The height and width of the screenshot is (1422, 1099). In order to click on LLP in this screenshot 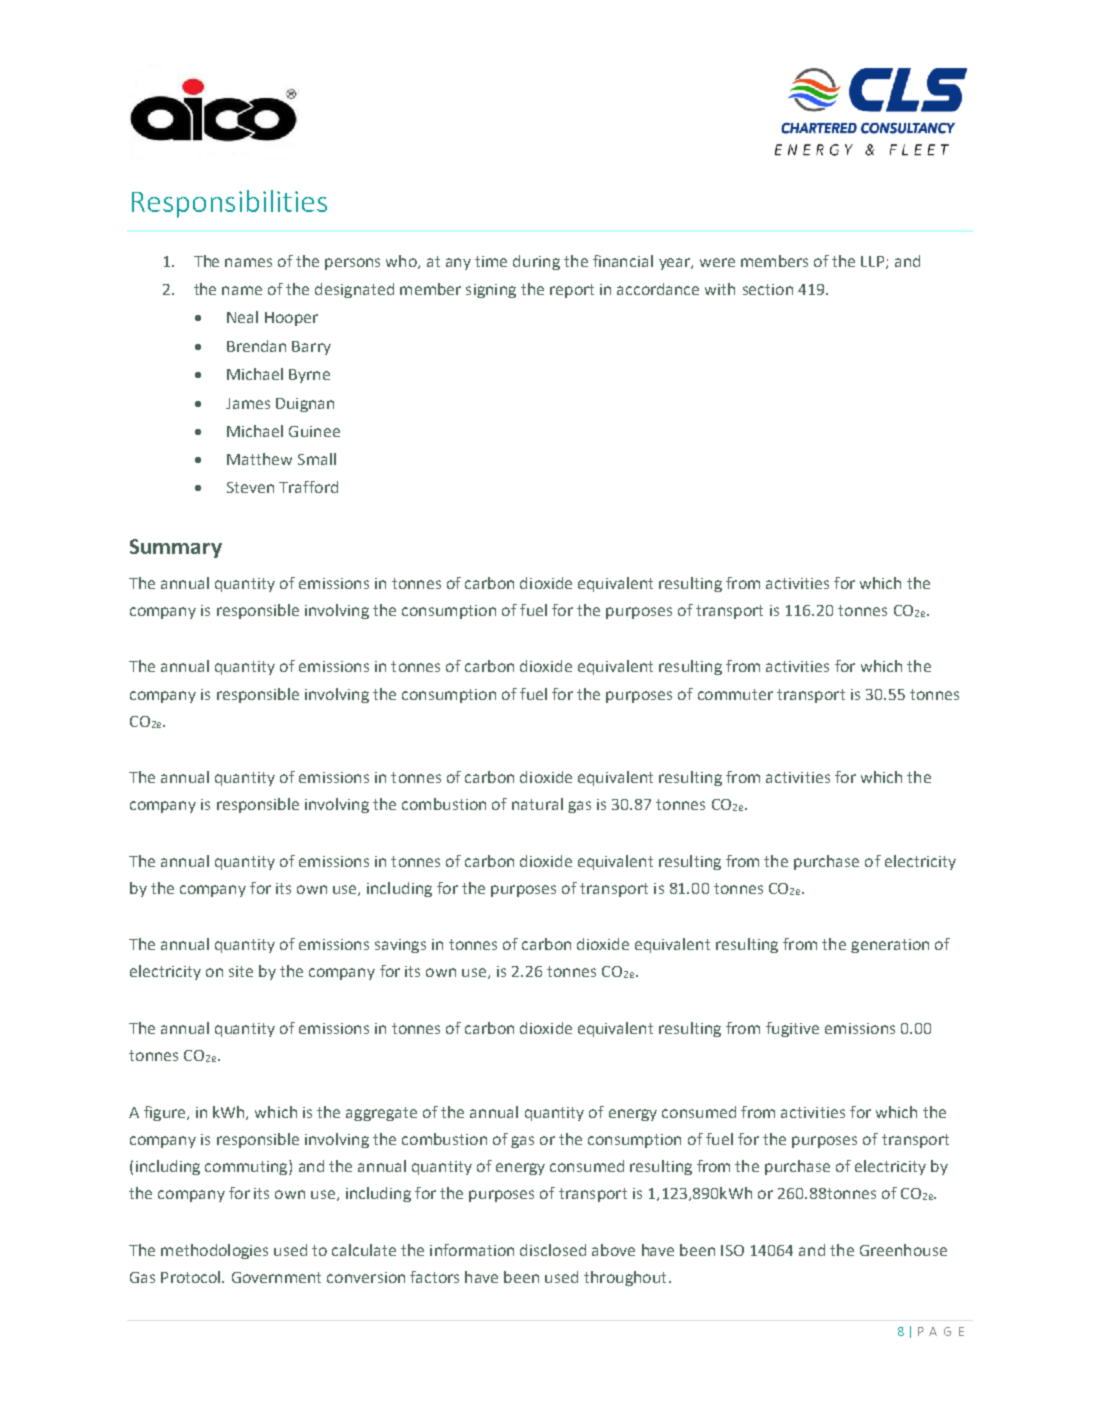, I will do `click(874, 262)`.
